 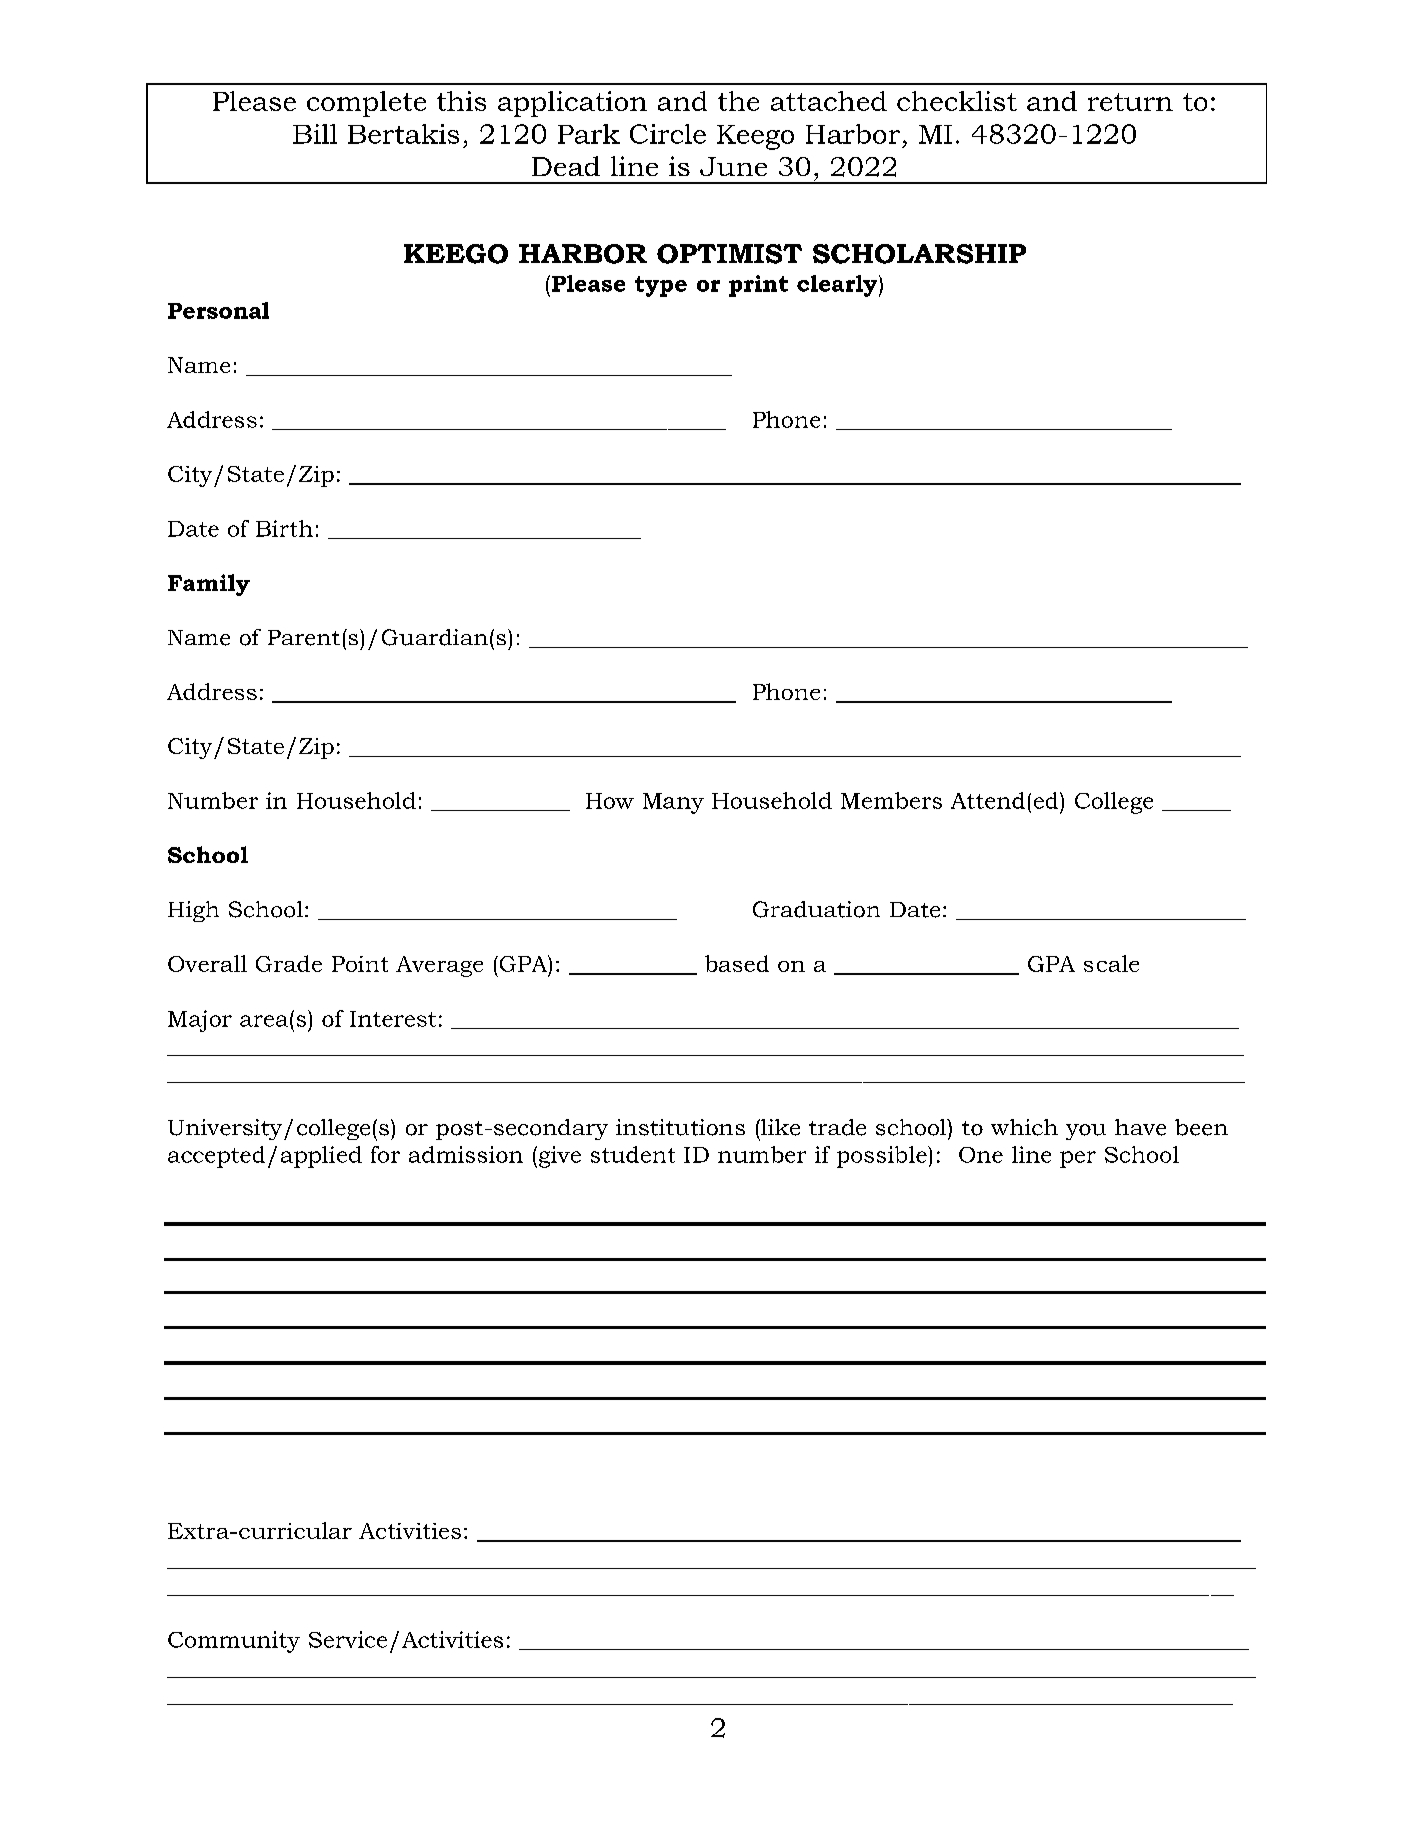 What do you see at coordinates (673, 803) in the screenshot?
I see `Many` at bounding box center [673, 803].
